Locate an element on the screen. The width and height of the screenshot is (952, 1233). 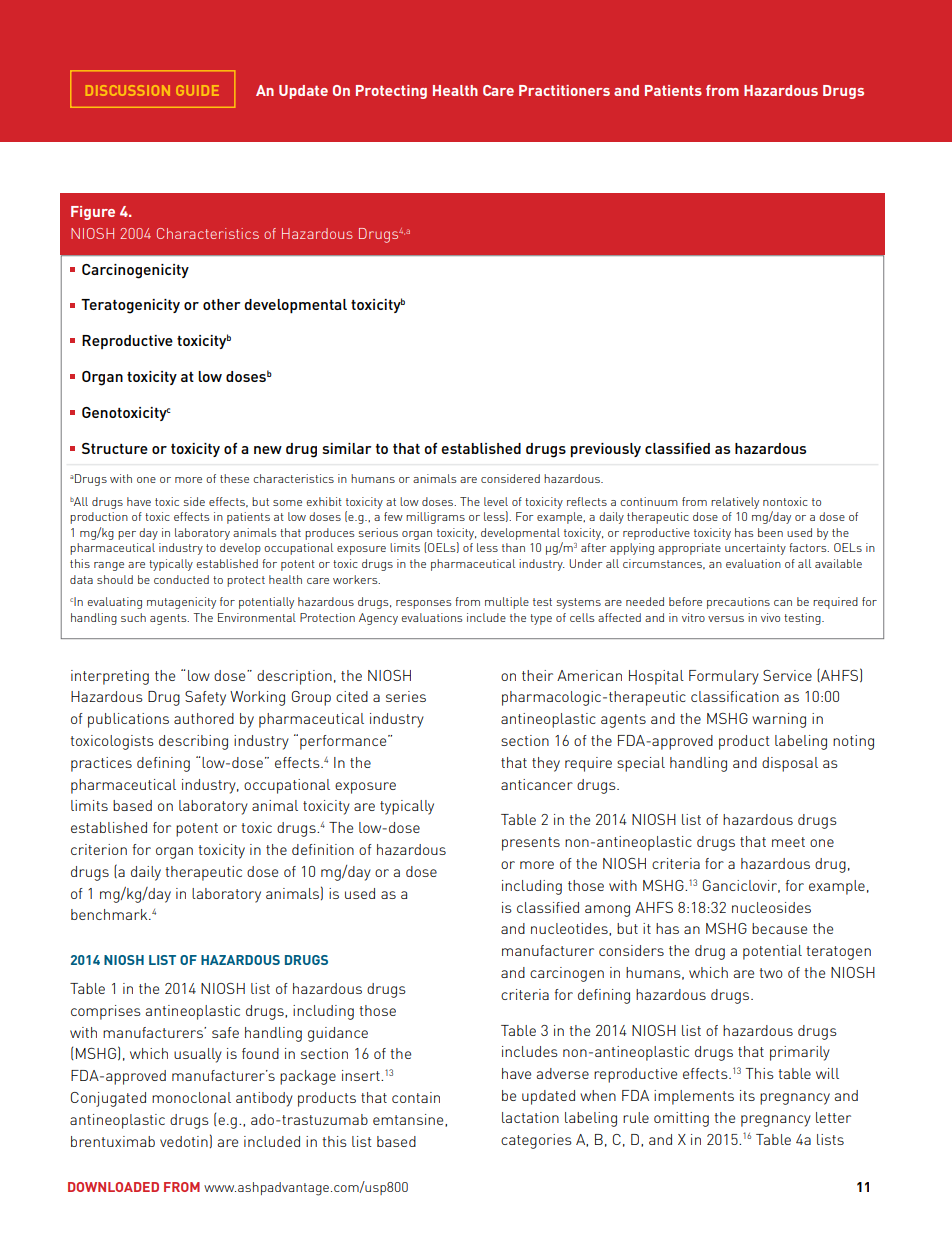
previously is located at coordinates (606, 450).
